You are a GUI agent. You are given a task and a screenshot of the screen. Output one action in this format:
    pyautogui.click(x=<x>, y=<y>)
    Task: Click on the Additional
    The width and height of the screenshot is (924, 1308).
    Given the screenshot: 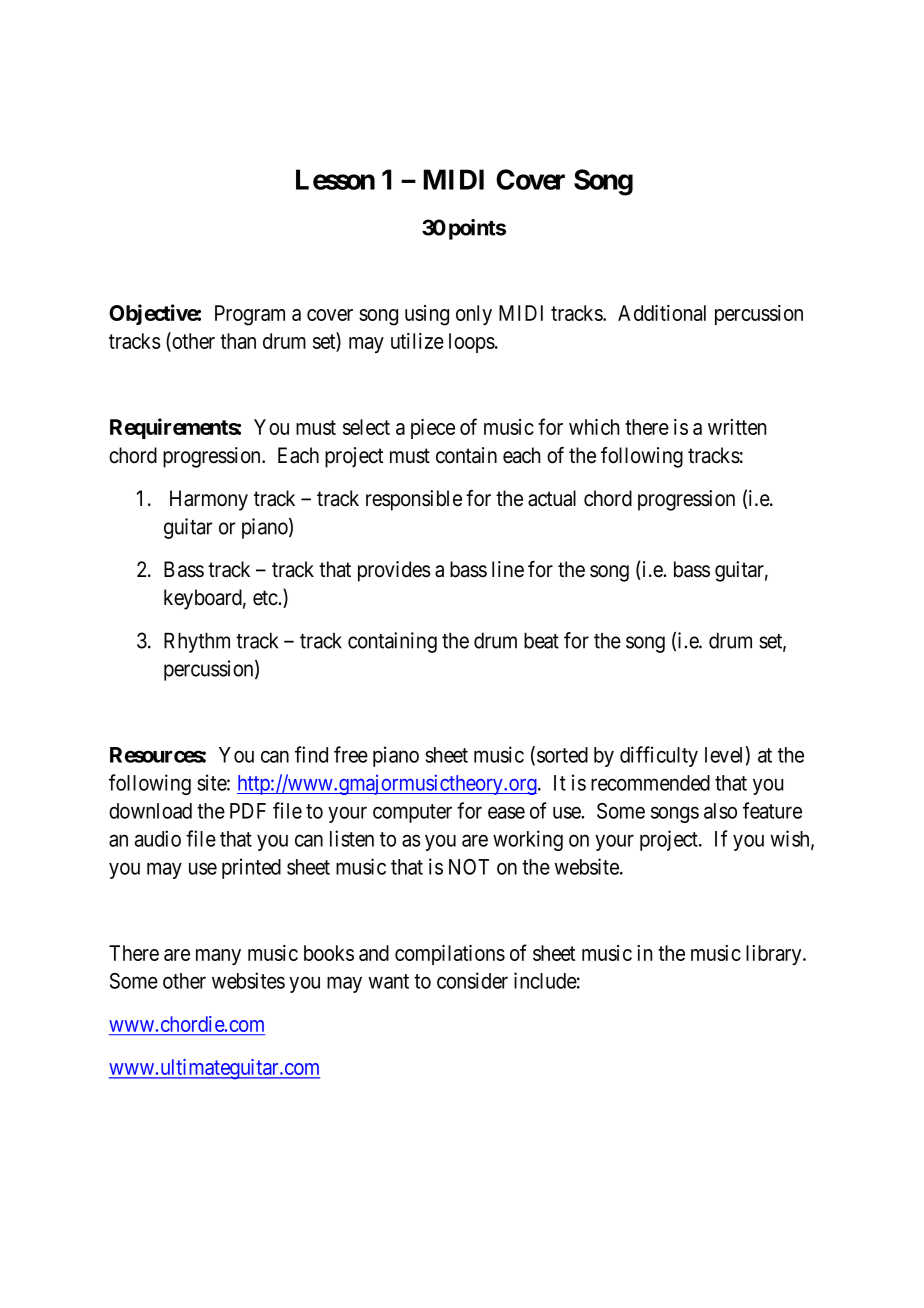 What is the action you would take?
    pyautogui.click(x=662, y=313)
